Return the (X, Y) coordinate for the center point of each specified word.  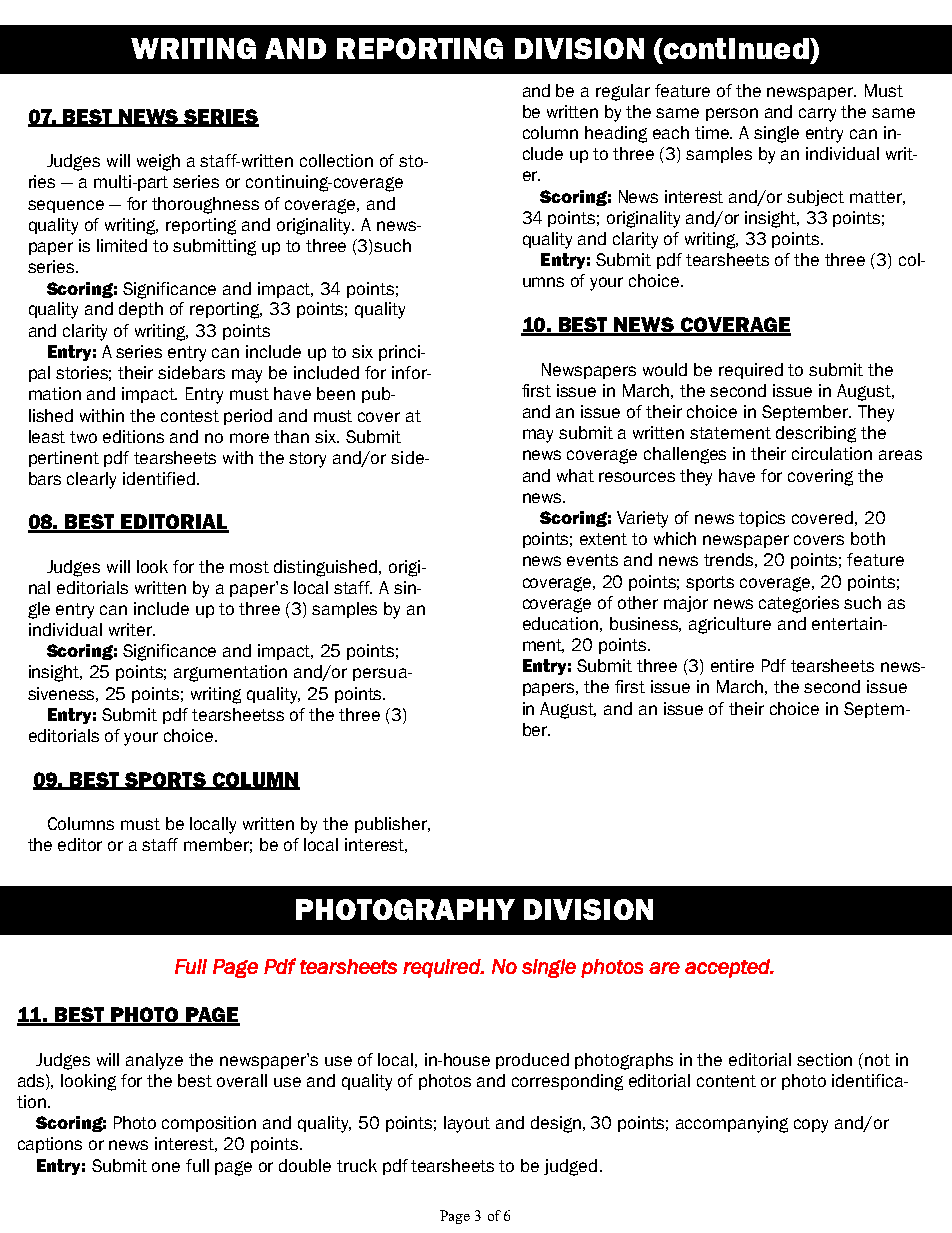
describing (816, 434)
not (877, 1060)
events (592, 560)
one (166, 1167)
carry (817, 115)
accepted (728, 968)
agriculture (730, 625)
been (336, 393)
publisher (392, 825)
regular (623, 92)
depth (141, 310)
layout (467, 1124)
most (249, 567)
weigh (158, 162)
